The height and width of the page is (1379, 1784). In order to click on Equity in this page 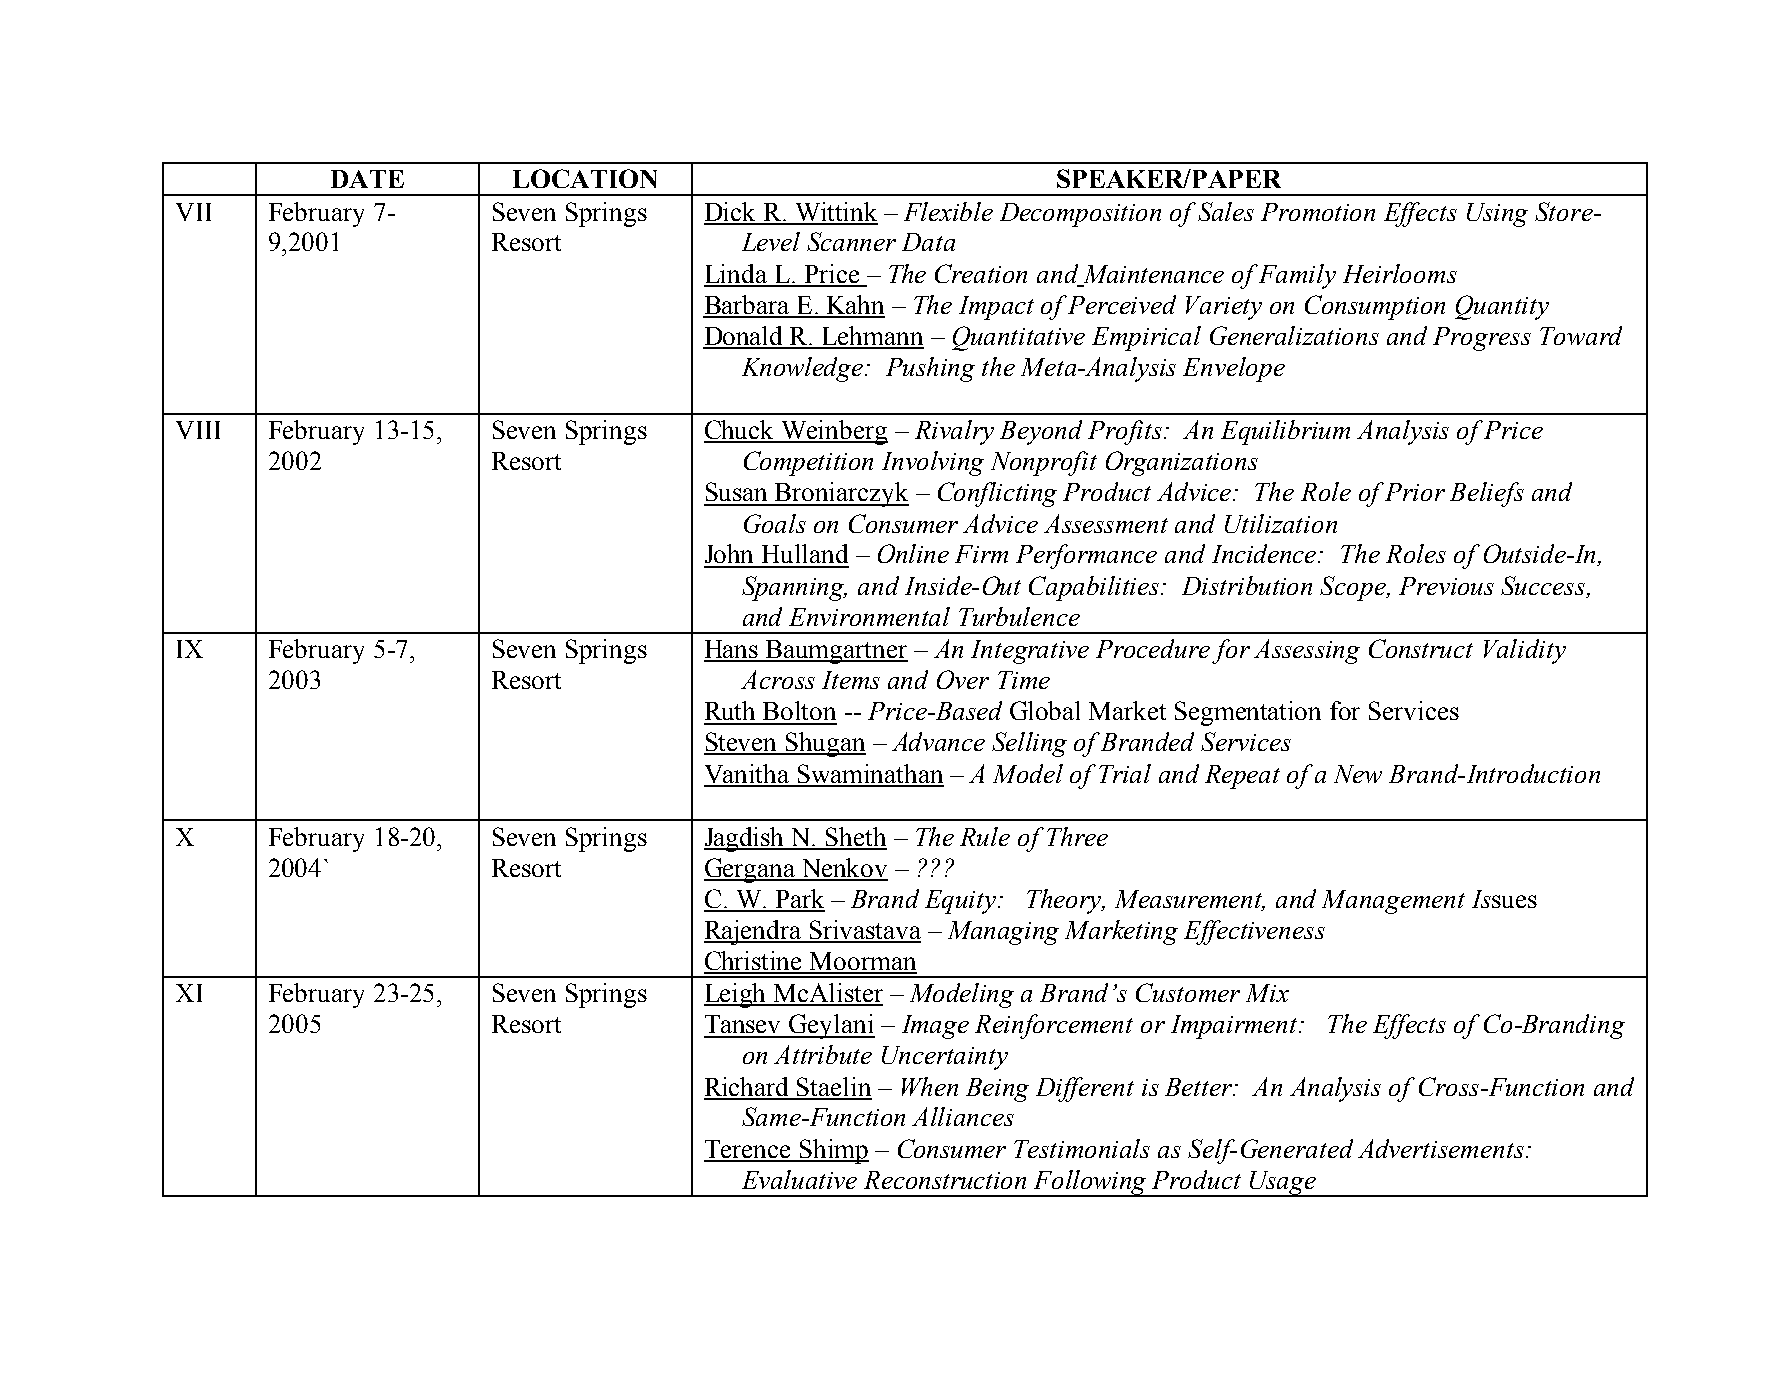, I will do `click(962, 902)`.
